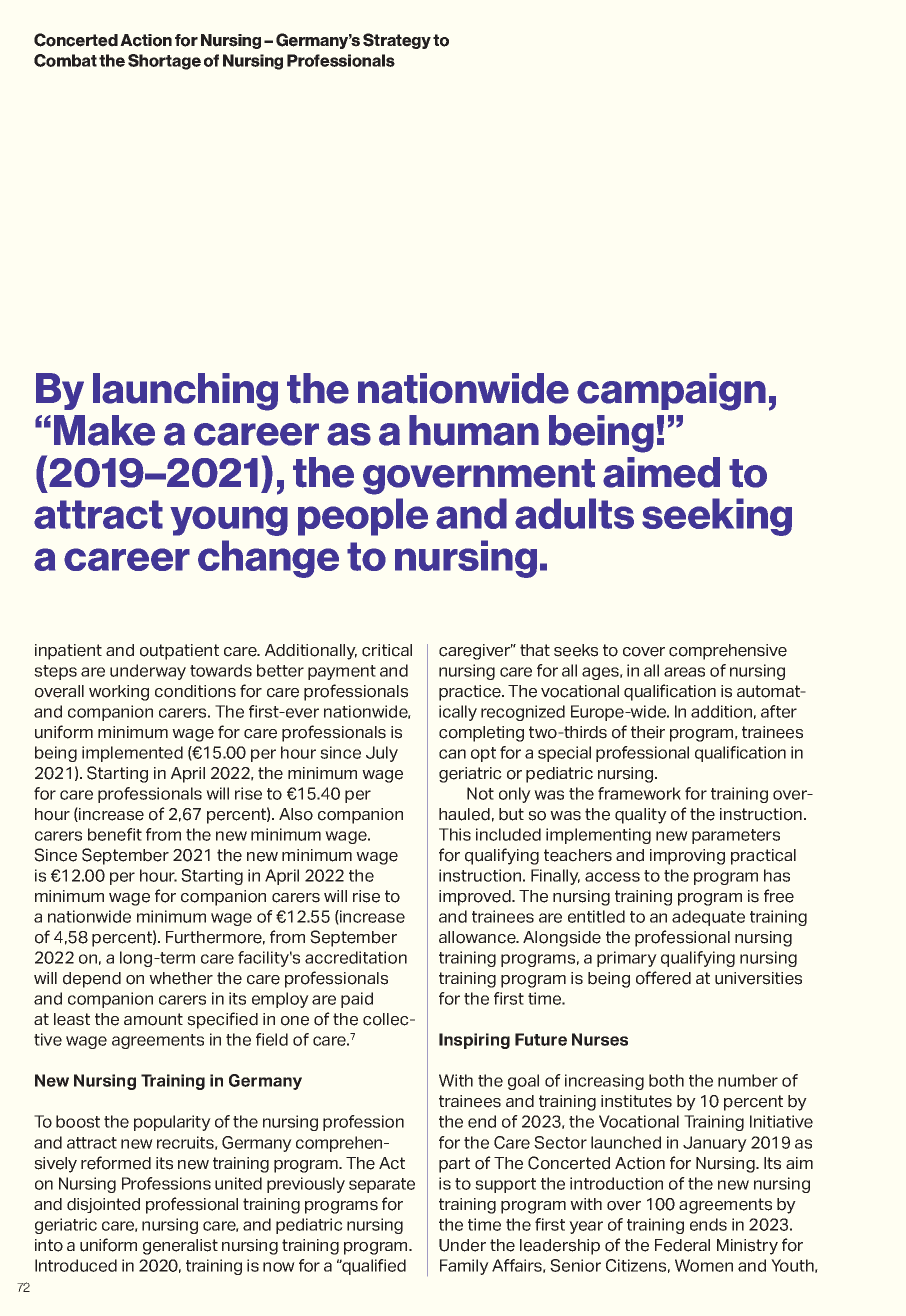 This page has height=1316, width=906. What do you see at coordinates (708, 1224) in the page?
I see `ends` at bounding box center [708, 1224].
